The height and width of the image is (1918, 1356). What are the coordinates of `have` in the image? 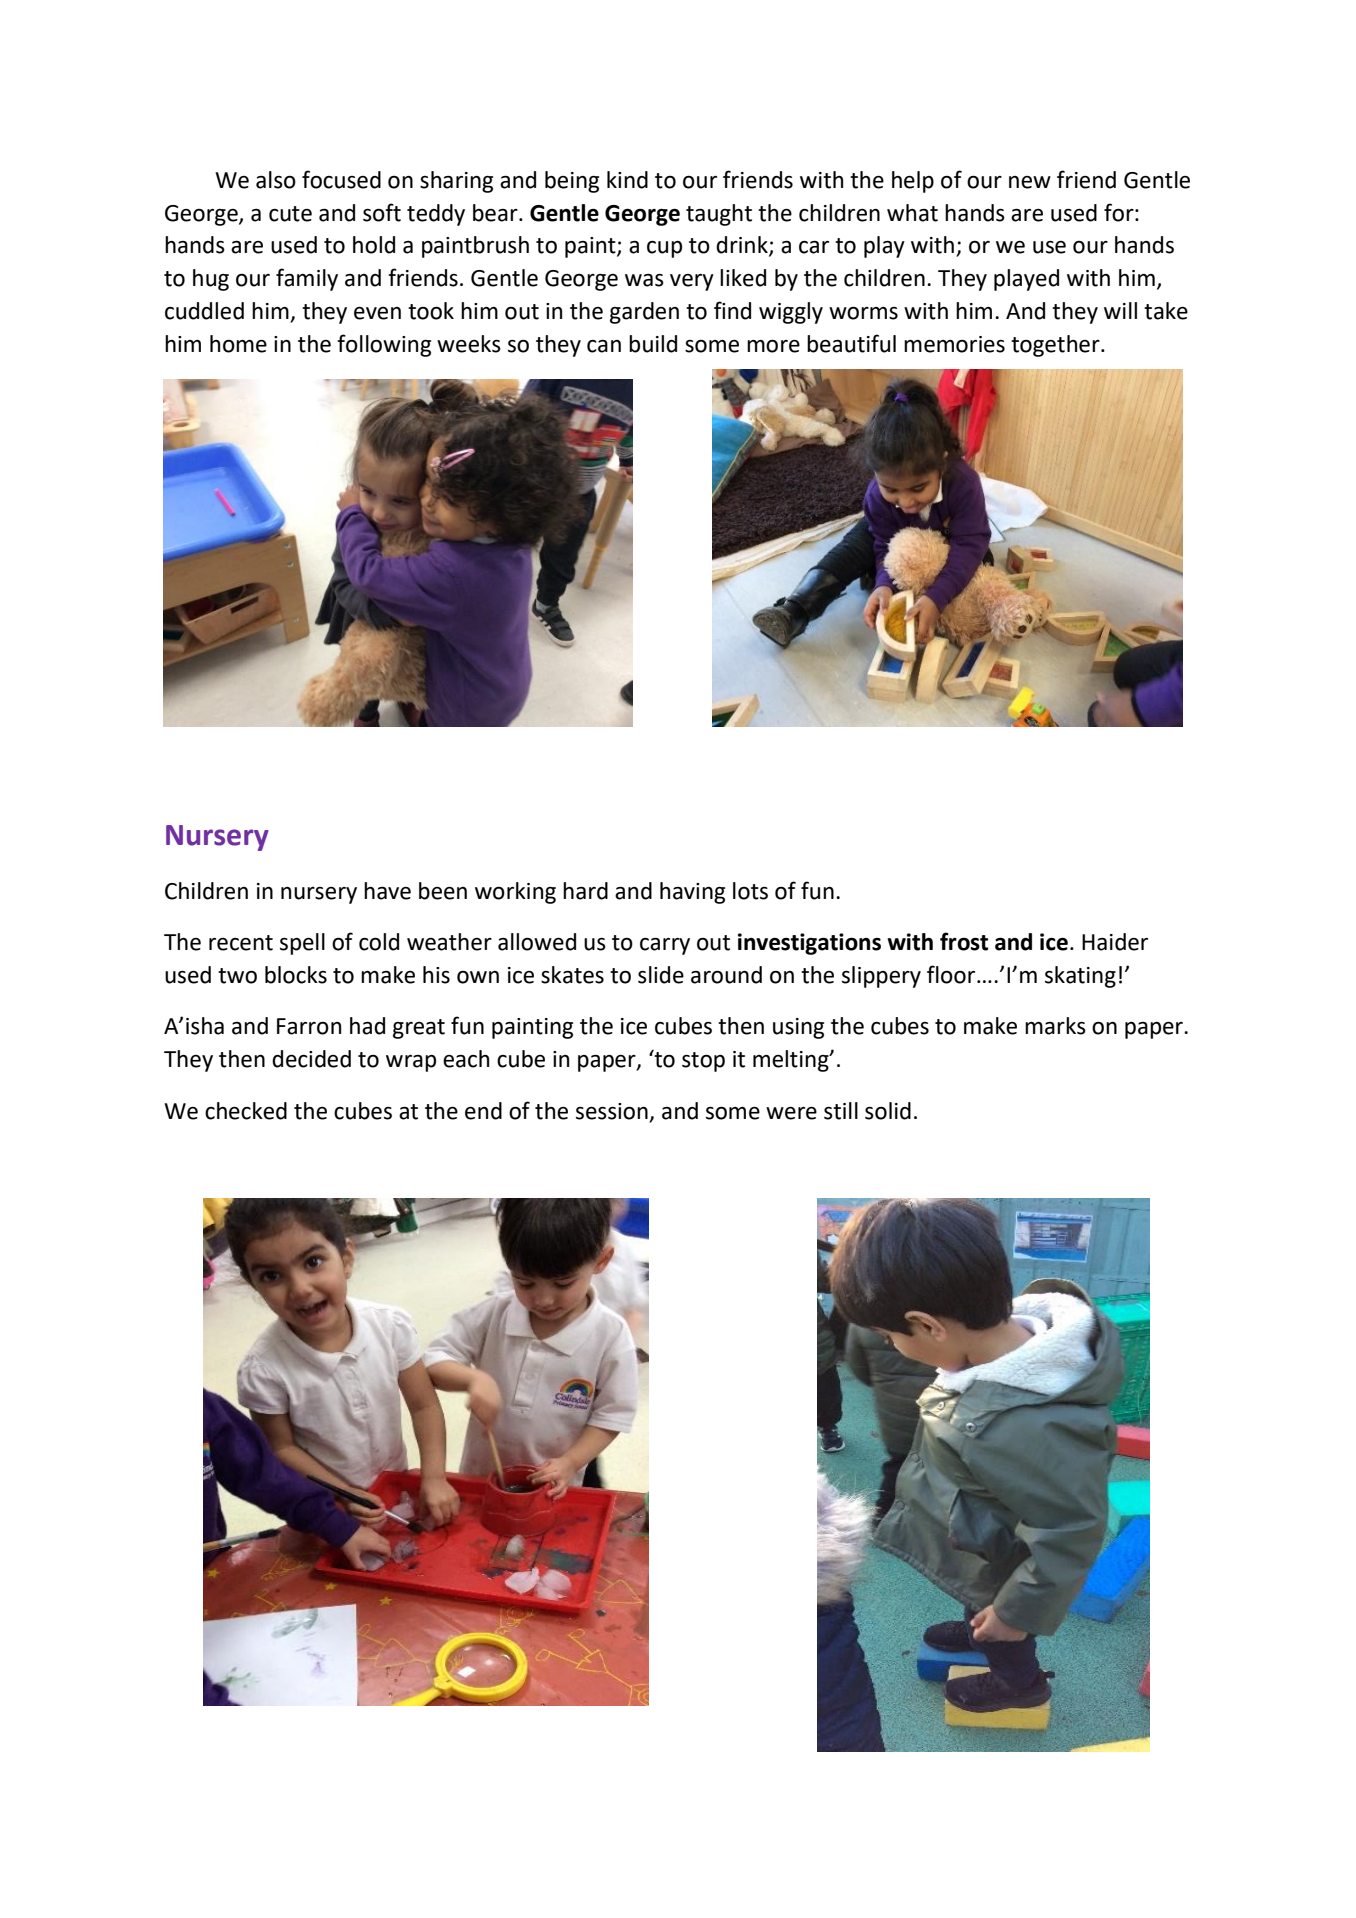 It's located at (387, 891).
